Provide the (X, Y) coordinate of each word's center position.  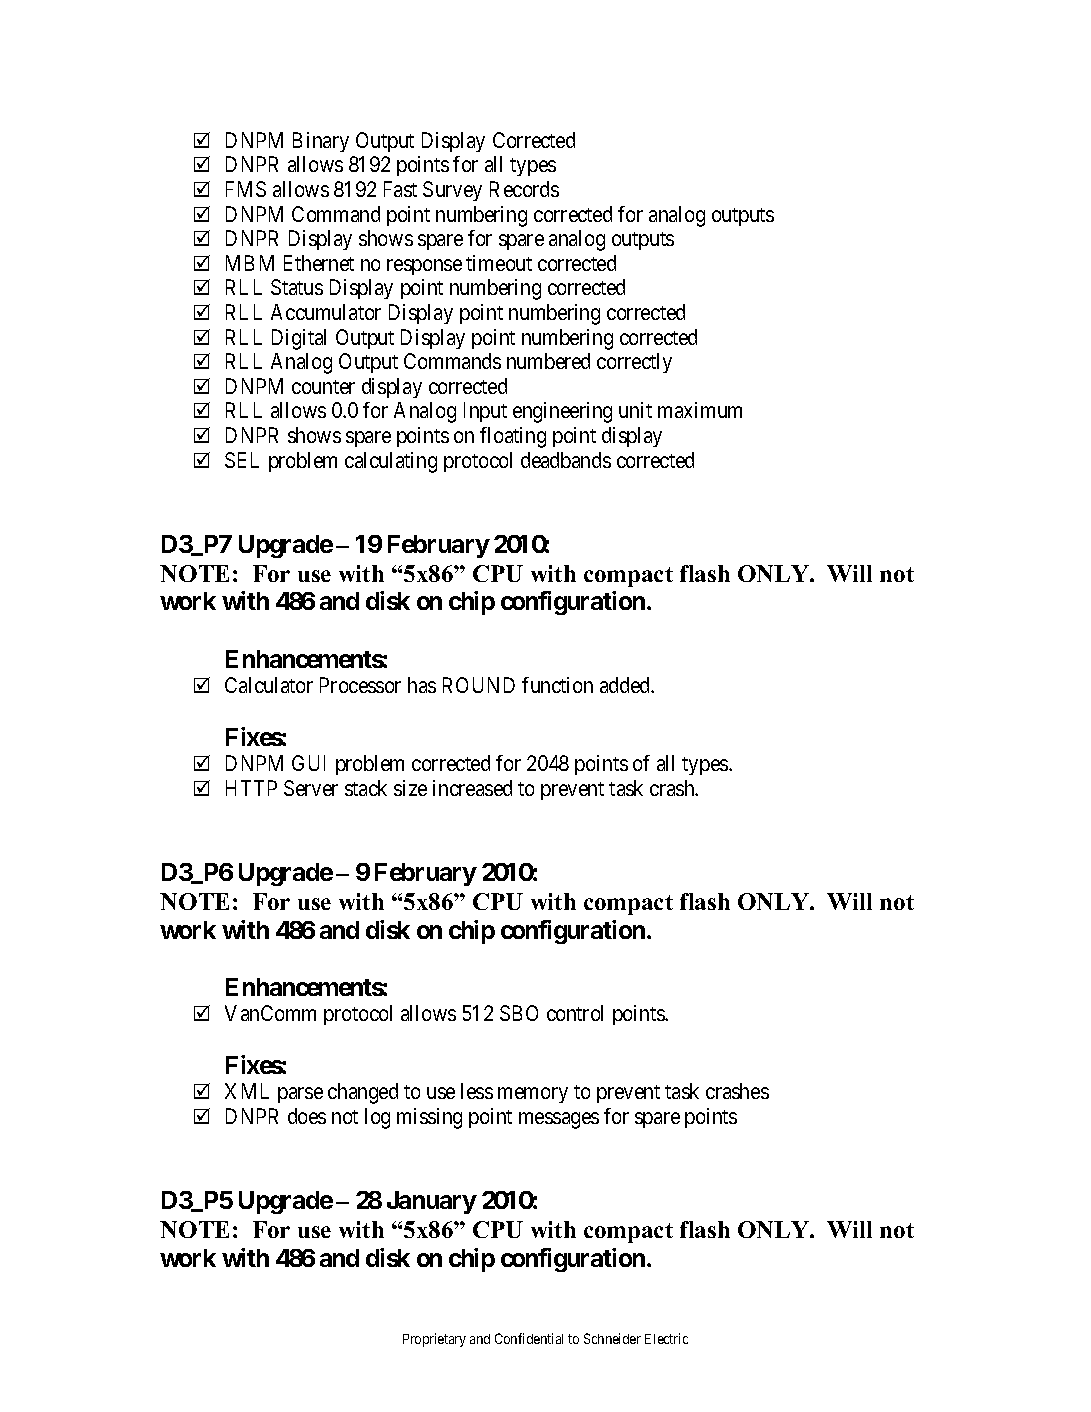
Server (311, 788)
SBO (519, 1013)
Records (524, 189)
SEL (242, 460)
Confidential (529, 1338)
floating (513, 437)
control (575, 1013)
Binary (321, 142)
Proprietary (434, 1340)
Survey (452, 191)
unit (635, 410)
